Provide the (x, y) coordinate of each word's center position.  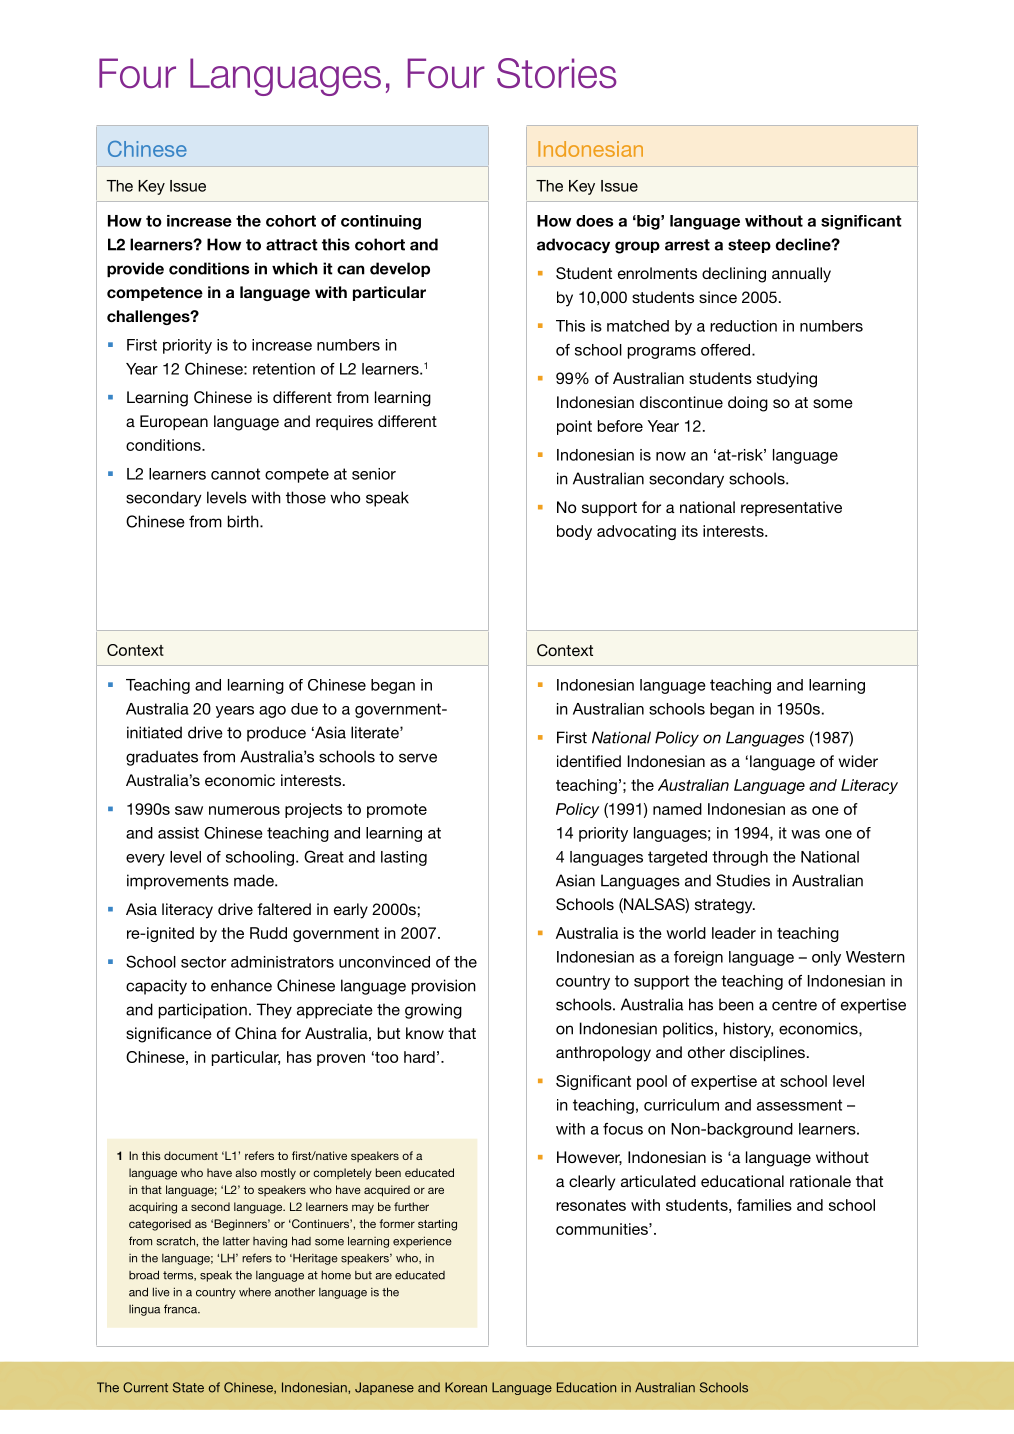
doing (748, 404)
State (188, 1387)
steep (749, 246)
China (256, 1033)
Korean (466, 1387)
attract (292, 245)
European (174, 422)
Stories (557, 73)
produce (276, 734)
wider (858, 761)
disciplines (767, 1053)
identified (589, 761)
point (574, 427)
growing (433, 1011)
